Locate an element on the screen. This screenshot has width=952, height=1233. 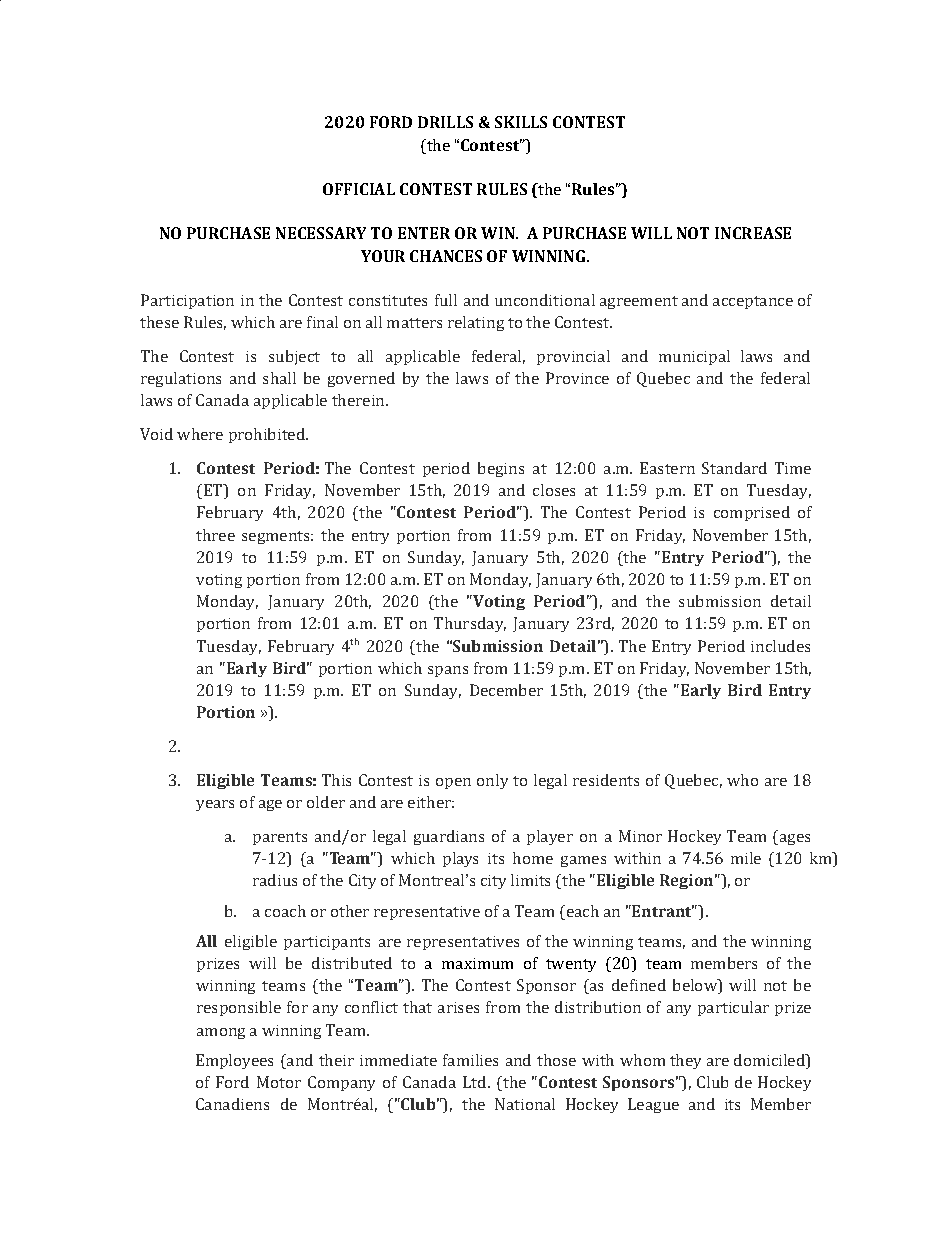
residents is located at coordinates (606, 780).
